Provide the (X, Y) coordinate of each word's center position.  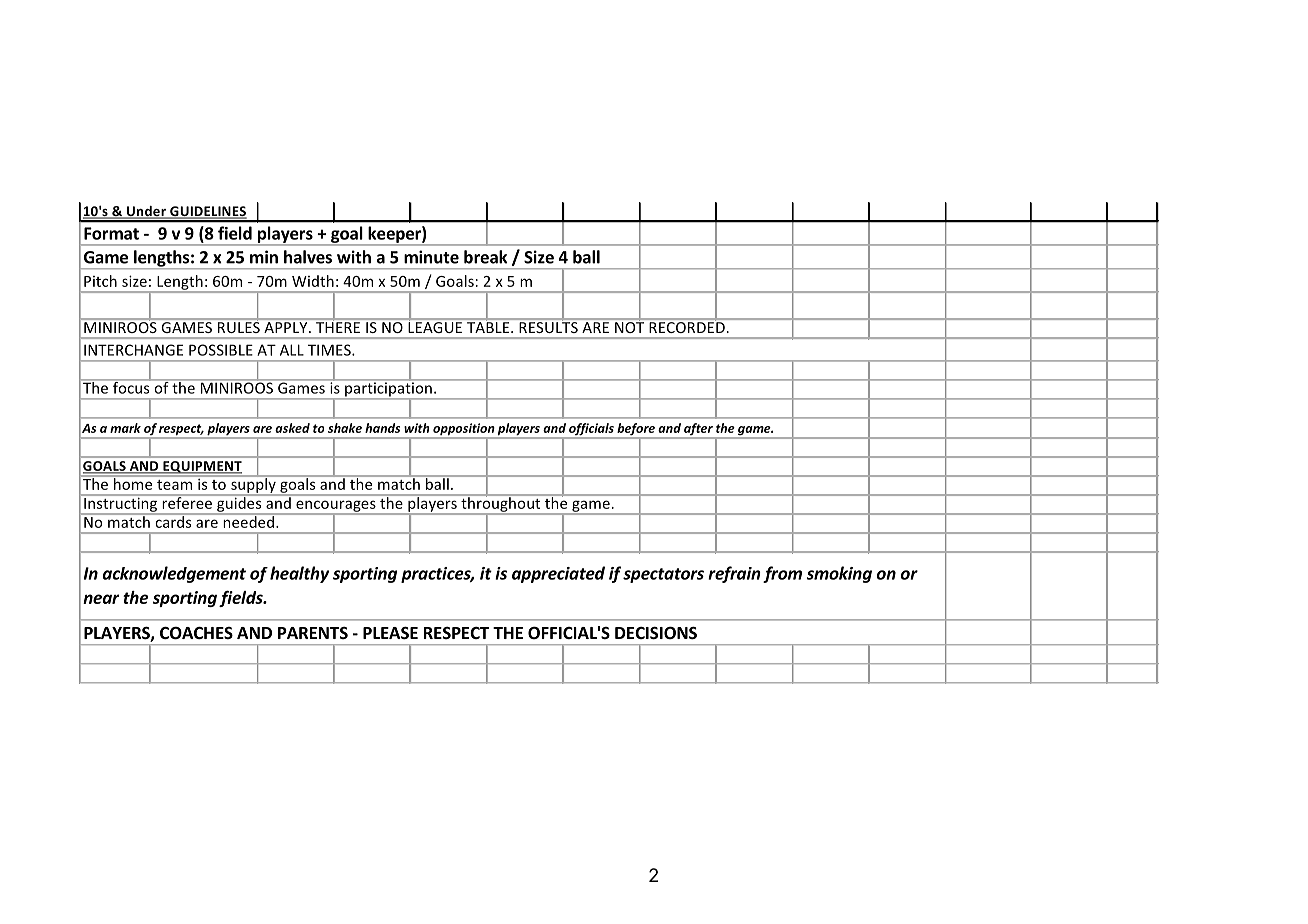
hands (382, 428)
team (174, 485)
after (698, 430)
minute (431, 257)
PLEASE (390, 633)
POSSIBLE (221, 350)
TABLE (489, 327)
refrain (734, 574)
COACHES (196, 633)
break (485, 257)
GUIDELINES (207, 212)
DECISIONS (656, 633)
